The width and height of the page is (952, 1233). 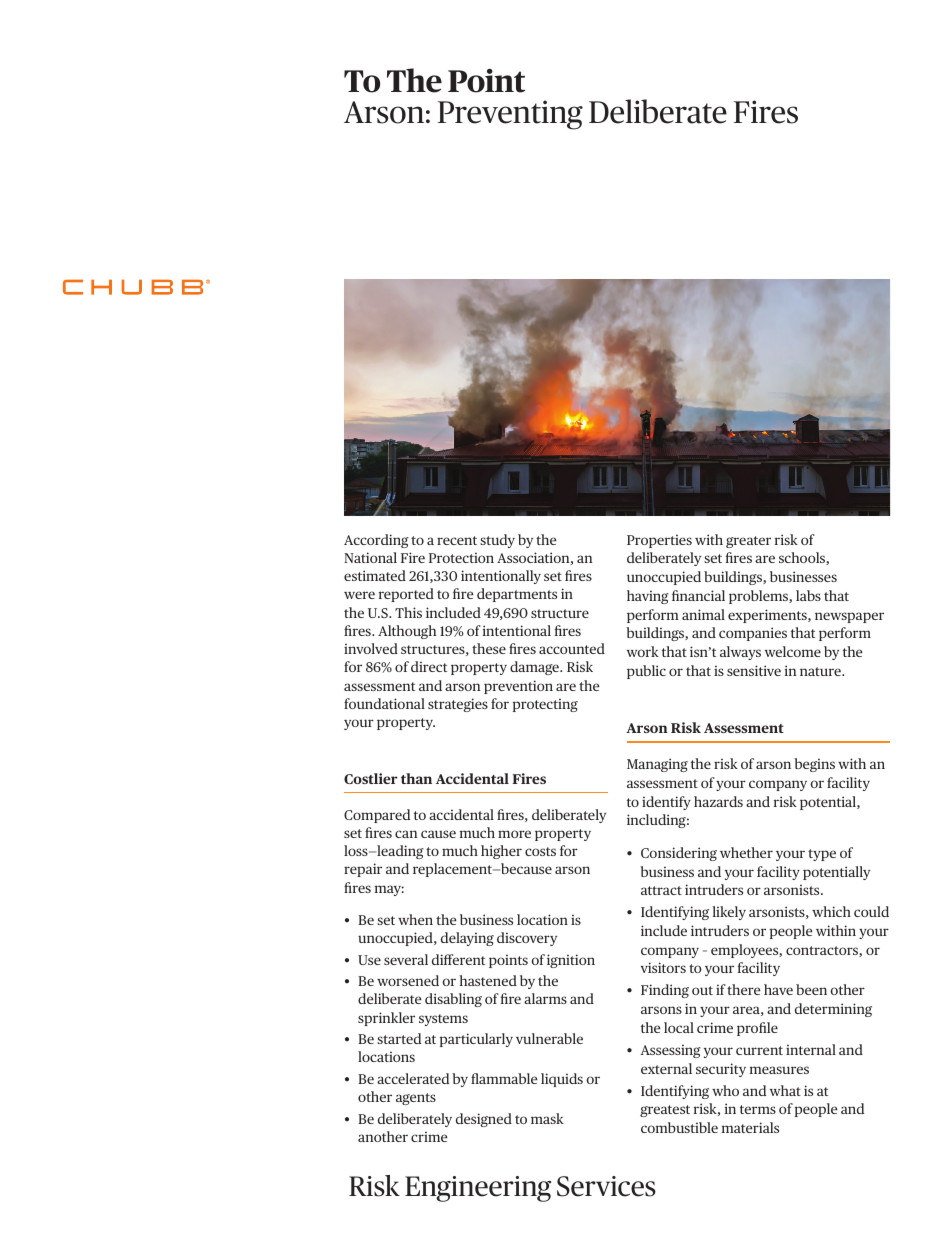 What do you see at coordinates (793, 651) in the page?
I see `welcome` at bounding box center [793, 651].
